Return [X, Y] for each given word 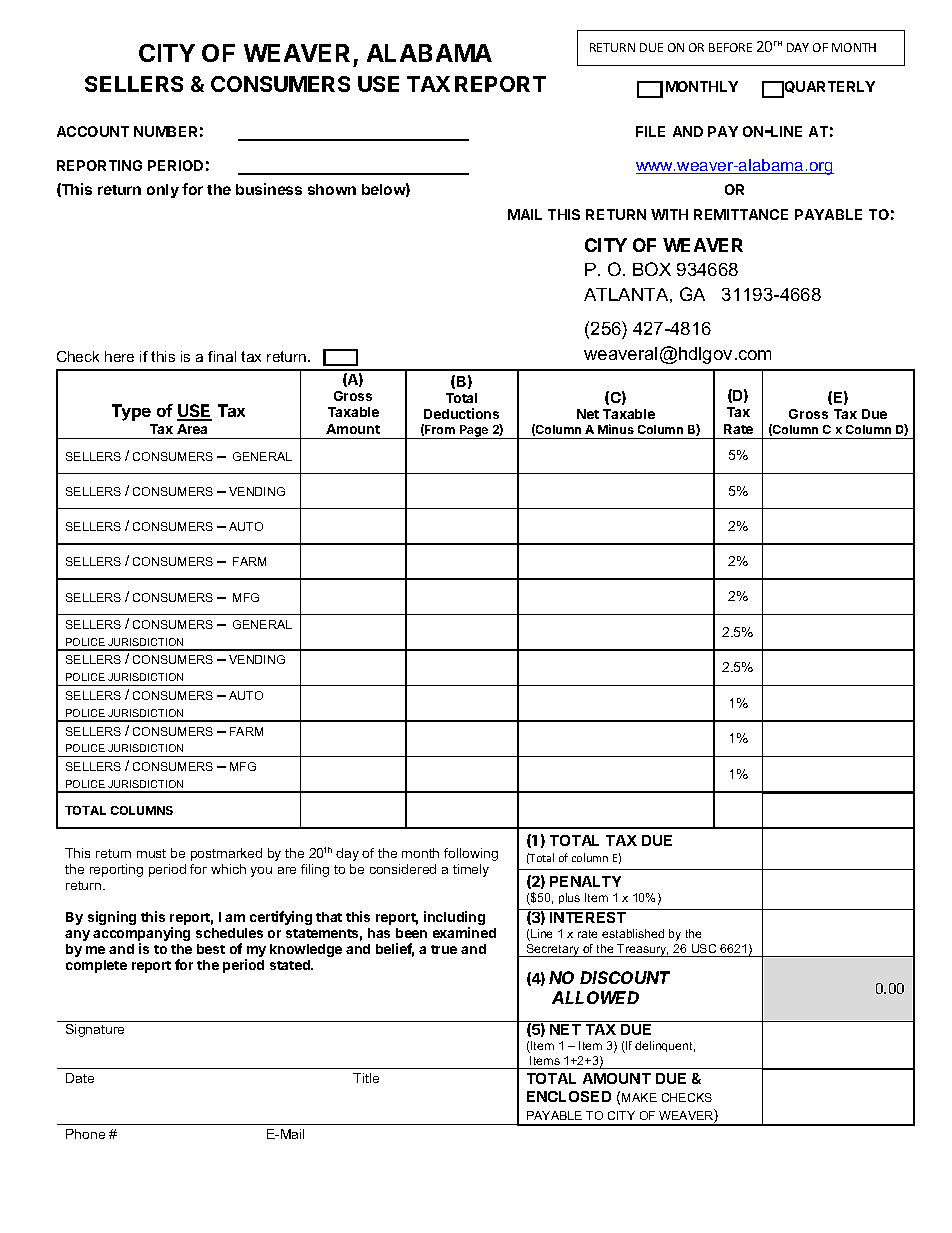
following [471, 854]
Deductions [461, 413]
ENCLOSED [569, 1096]
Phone [85, 1134]
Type [131, 412]
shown [332, 189]
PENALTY [585, 881]
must [151, 853]
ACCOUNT [93, 131]
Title [366, 1078]
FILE [650, 131]
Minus [616, 429]
